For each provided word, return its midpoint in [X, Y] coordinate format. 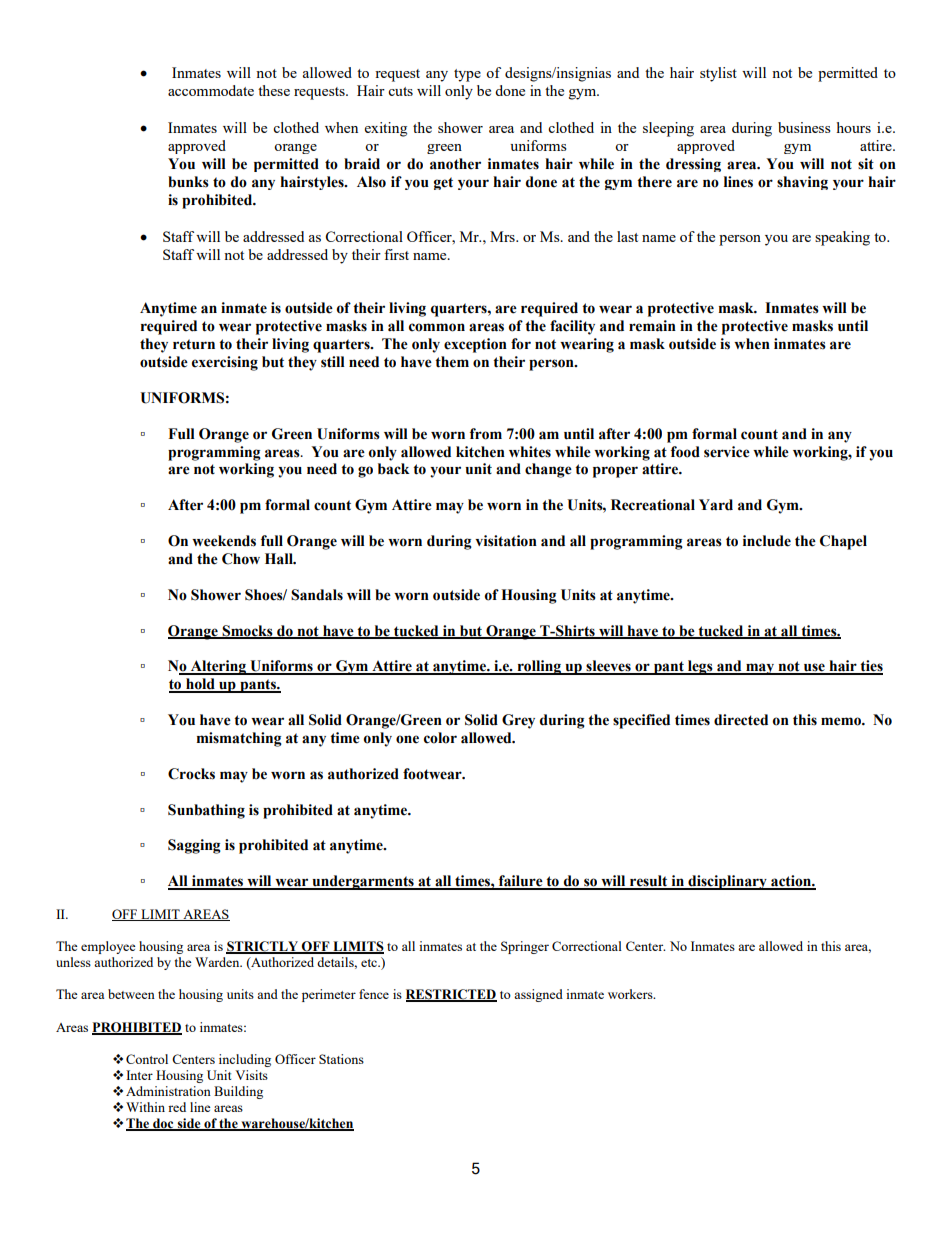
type [467, 75]
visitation [506, 541]
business [804, 127]
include [767, 541]
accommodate [211, 90]
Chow [241, 559]
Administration [168, 1091]
